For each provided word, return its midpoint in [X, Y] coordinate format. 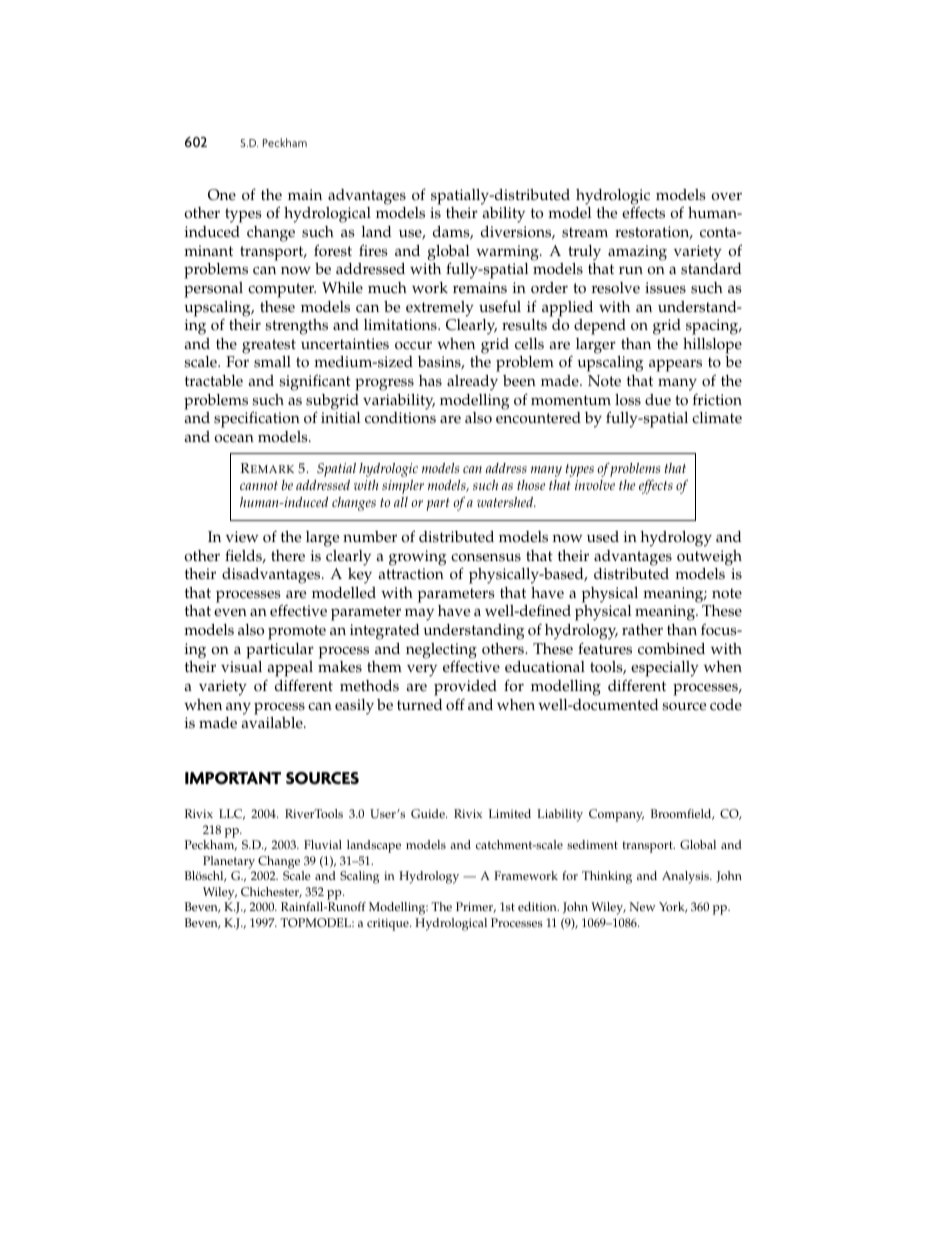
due [658, 400]
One [222, 195]
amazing [637, 253]
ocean [234, 438]
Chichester [271, 892]
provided [465, 688]
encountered [538, 418]
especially [665, 669]
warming [508, 253]
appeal [289, 670]
